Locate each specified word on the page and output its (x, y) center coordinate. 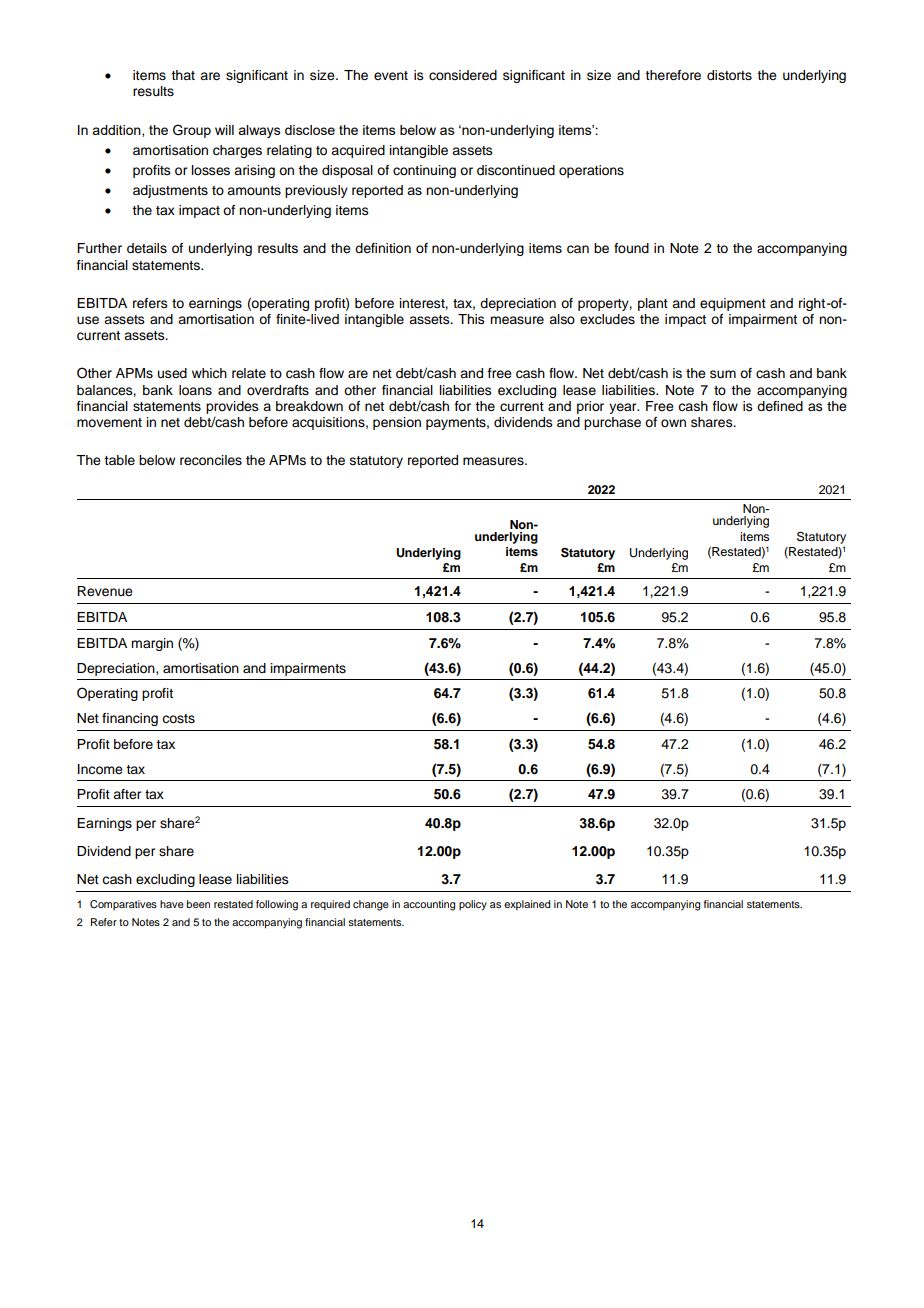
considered (463, 75)
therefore (673, 75)
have (172, 904)
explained (527, 905)
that (183, 75)
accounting (429, 905)
